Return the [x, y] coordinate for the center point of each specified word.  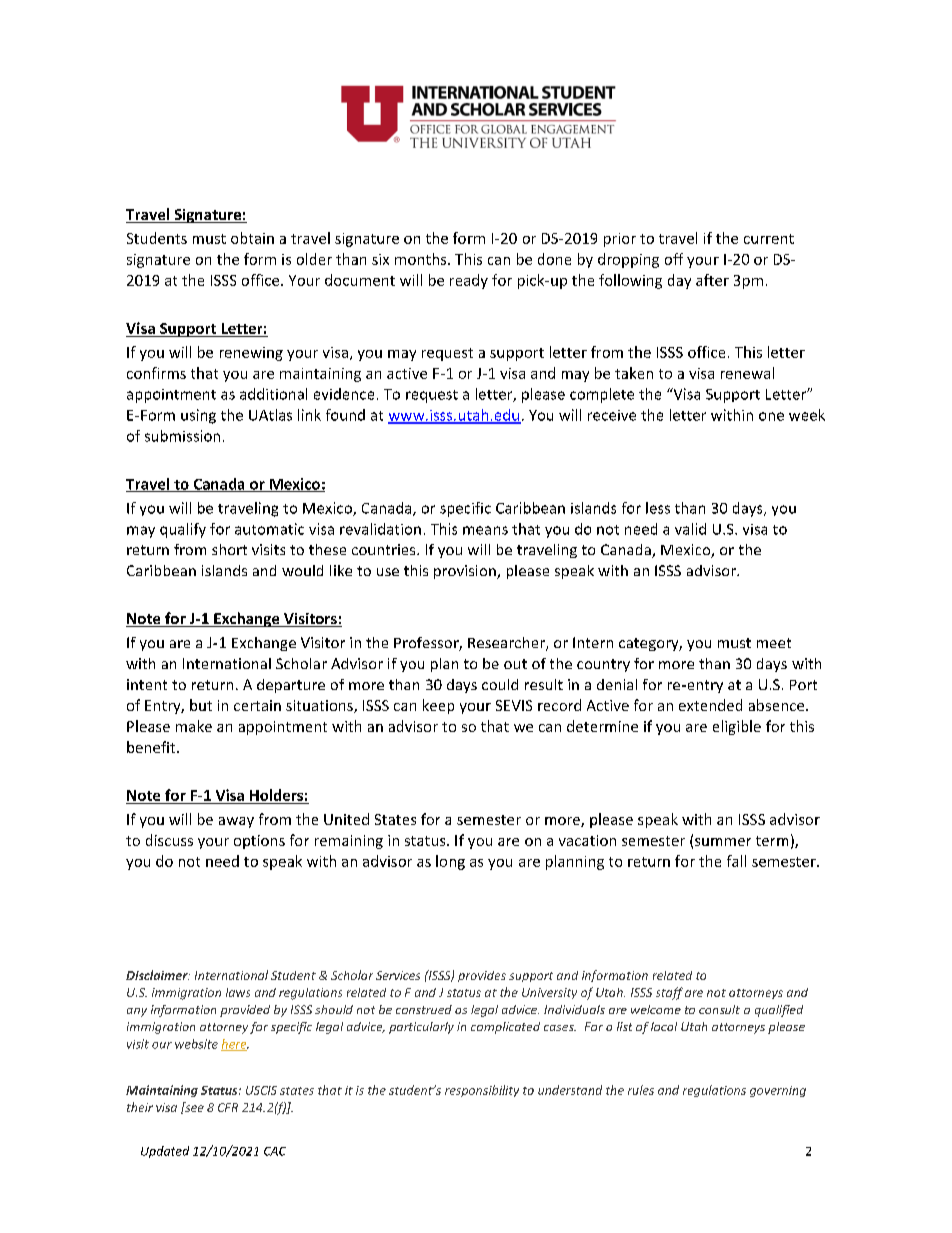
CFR [228, 1107]
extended [710, 705]
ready [469, 281]
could [500, 684]
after [712, 280]
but [201, 705]
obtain [252, 238]
